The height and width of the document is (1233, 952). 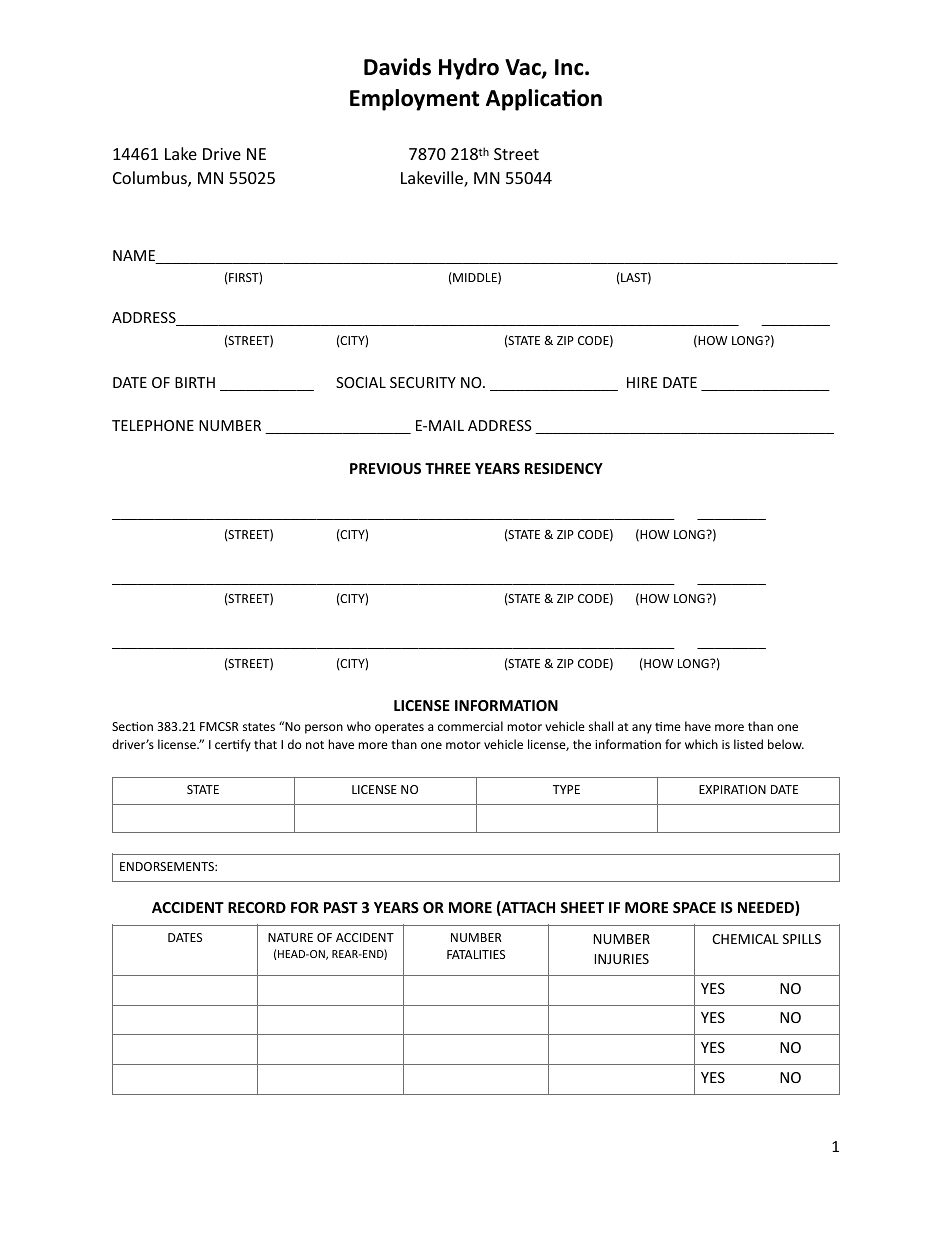 I want to click on operates, so click(x=399, y=728).
